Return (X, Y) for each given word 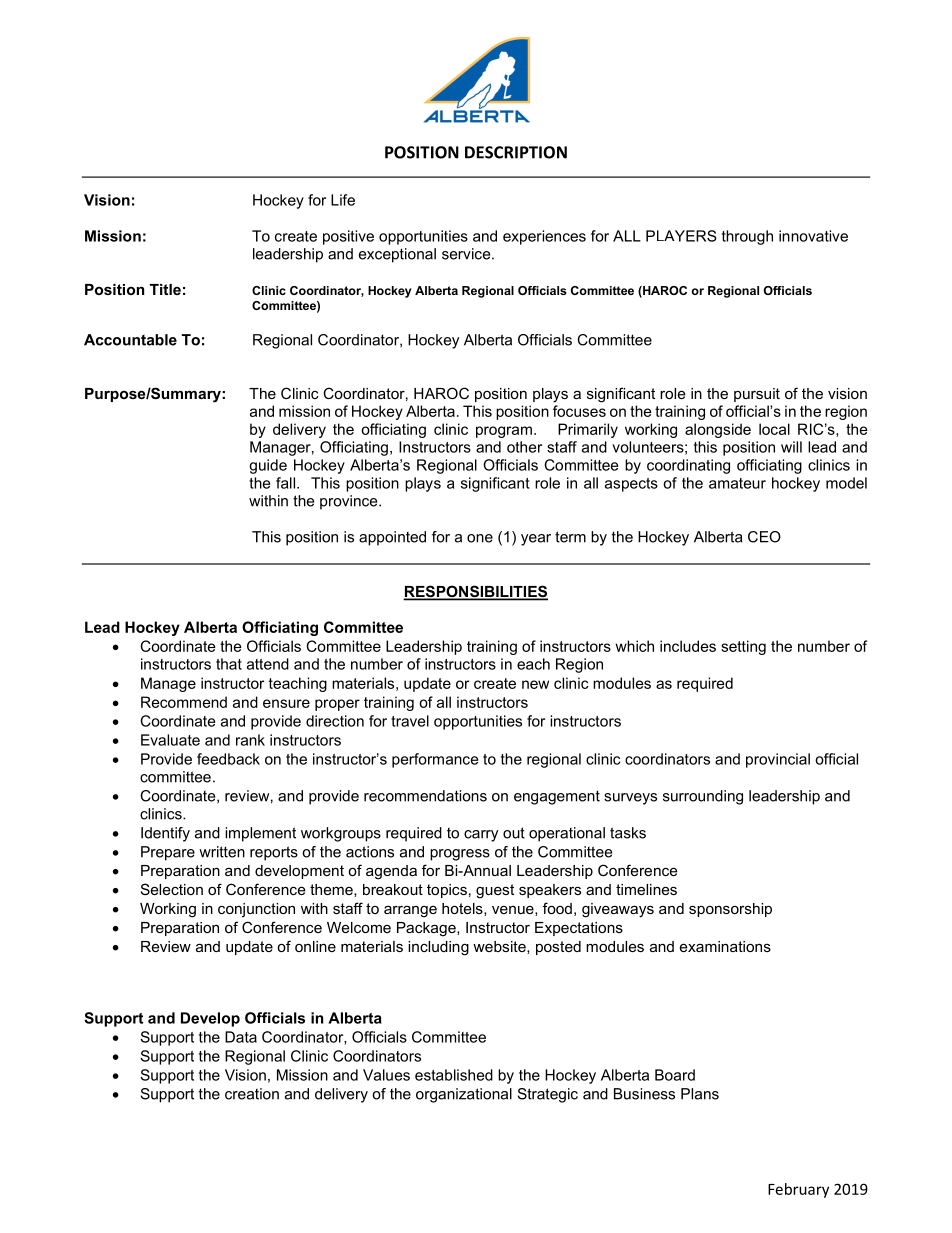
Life (343, 200)
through (747, 237)
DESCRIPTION (516, 152)
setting (743, 647)
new (535, 684)
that (229, 664)
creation (252, 1094)
